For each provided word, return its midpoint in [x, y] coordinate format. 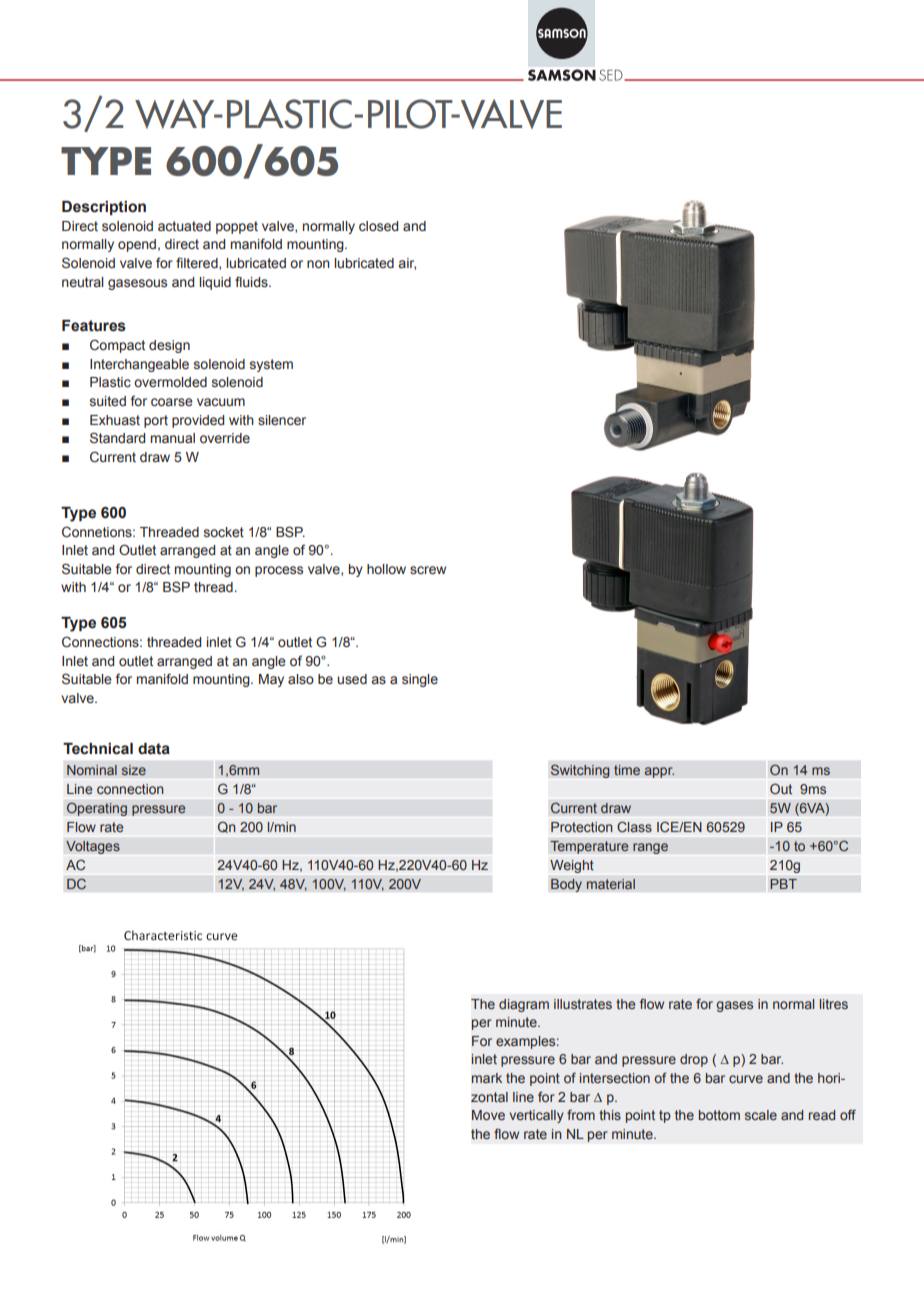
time [627, 770]
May [271, 680]
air [407, 264]
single [420, 680]
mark [487, 1078]
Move [488, 1115]
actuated [184, 226]
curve [746, 1079]
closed [378, 226]
